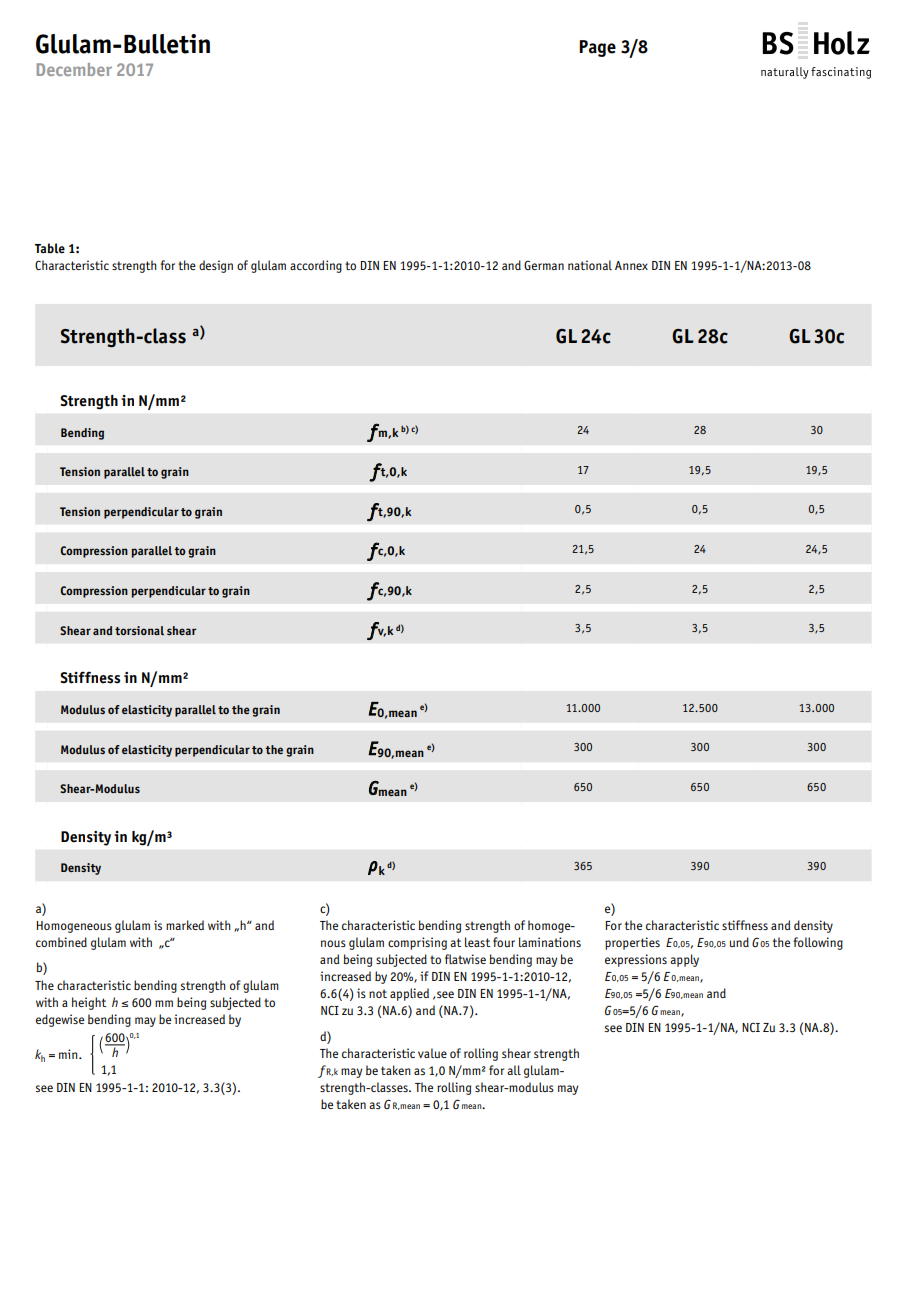 This screenshot has height=1308, width=924. I want to click on design, so click(216, 266).
